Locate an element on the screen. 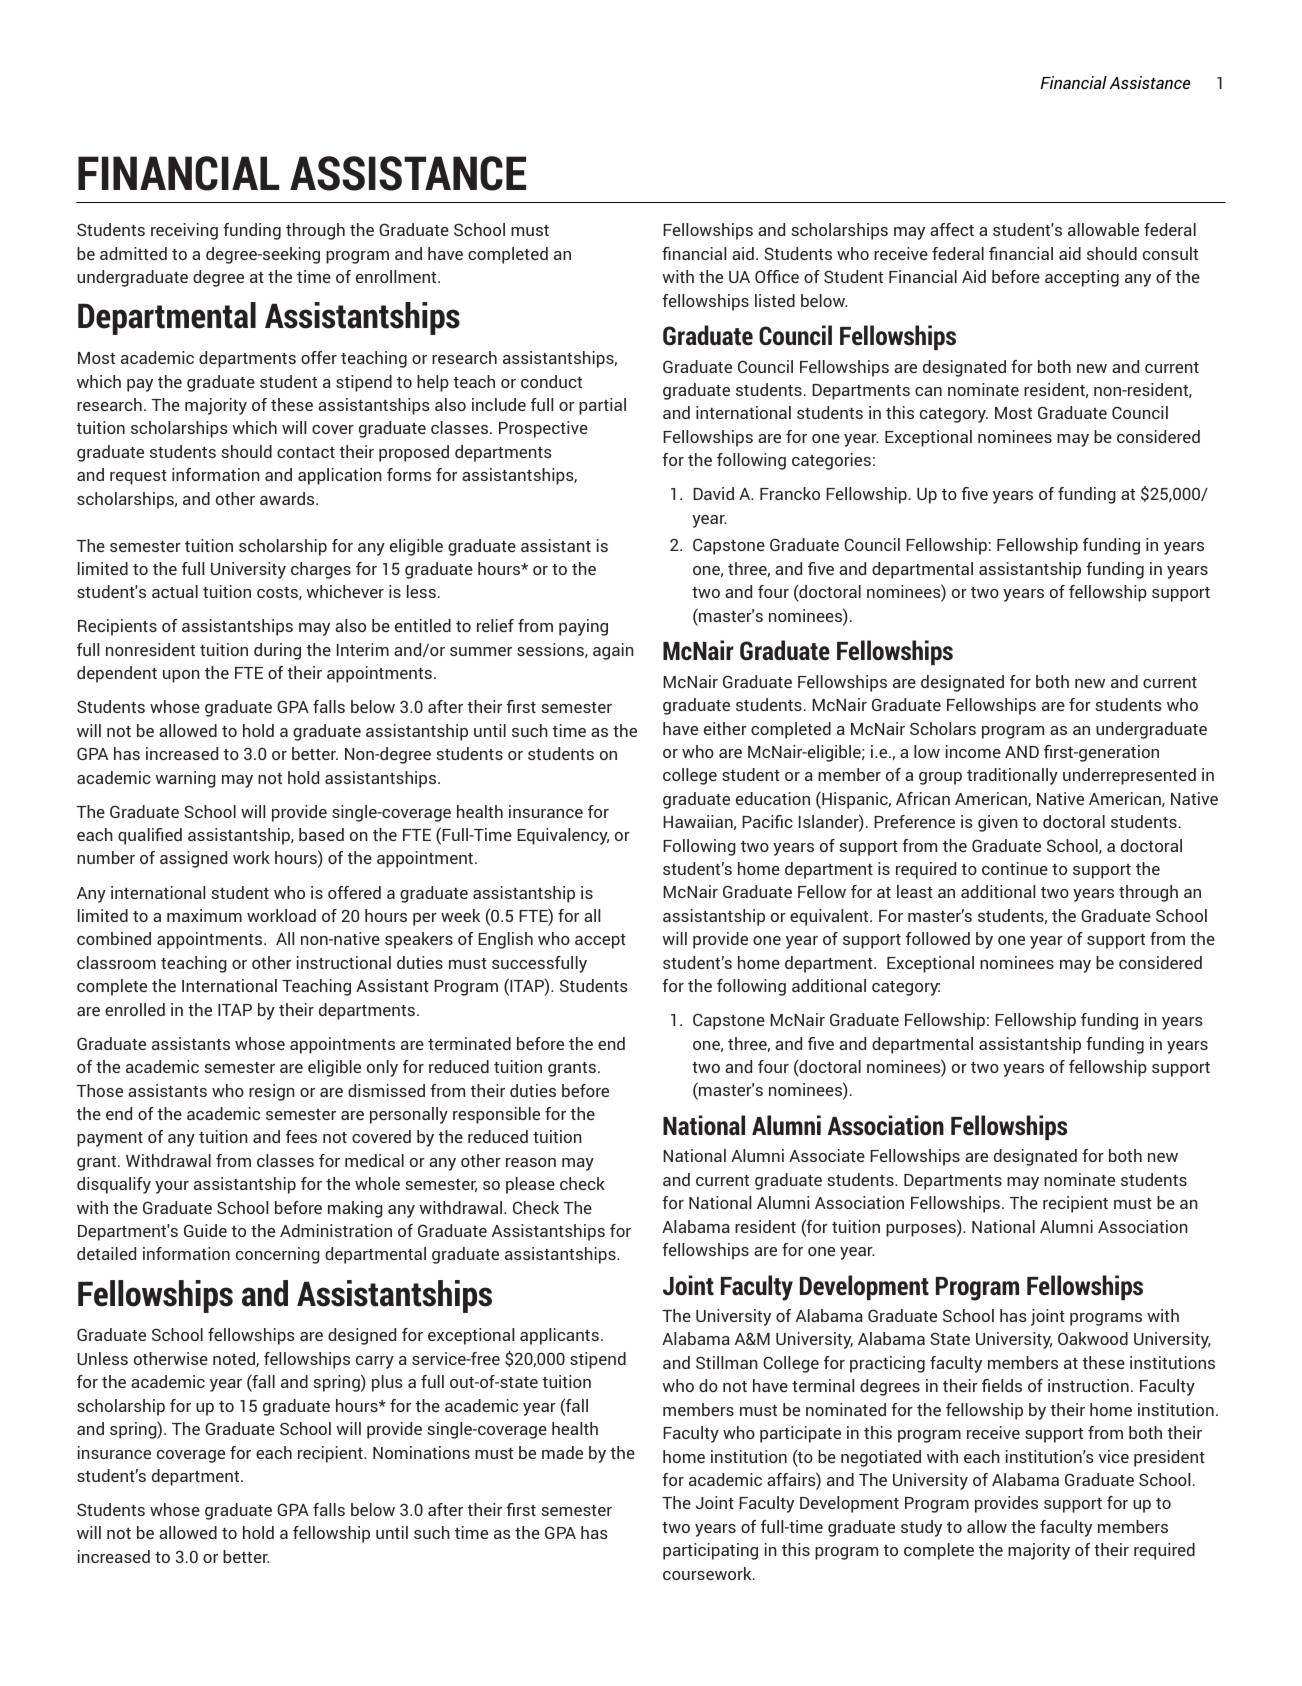 This screenshot has width=1302, height=1686. Nominations is located at coordinates (421, 1452).
